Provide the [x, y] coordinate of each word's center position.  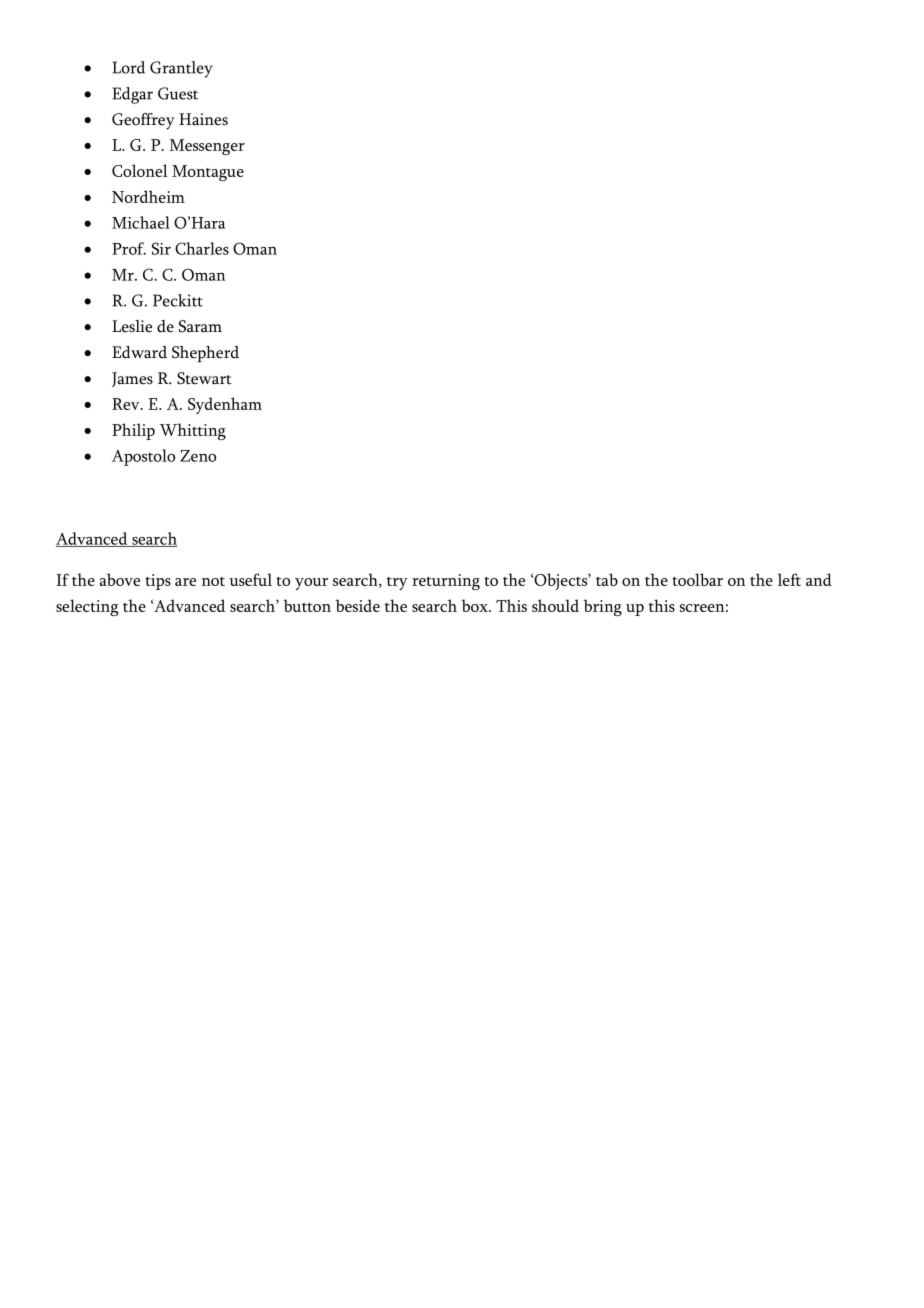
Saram [200, 326]
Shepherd [205, 354]
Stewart [204, 378]
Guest [178, 93]
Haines [203, 119]
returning [446, 582]
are [185, 582]
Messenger [207, 147]
